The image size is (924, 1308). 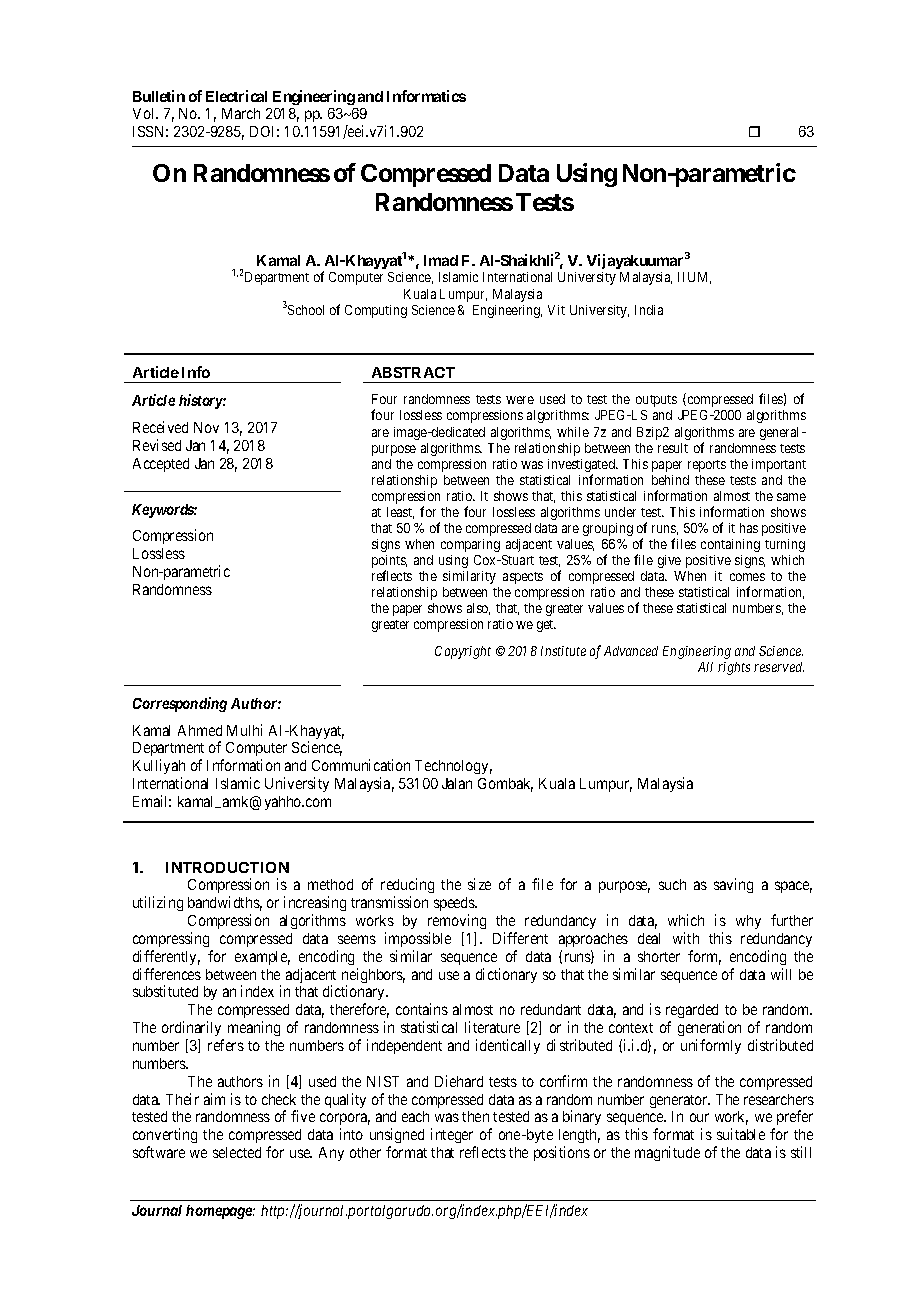 I want to click on Ahmed, so click(x=200, y=730).
